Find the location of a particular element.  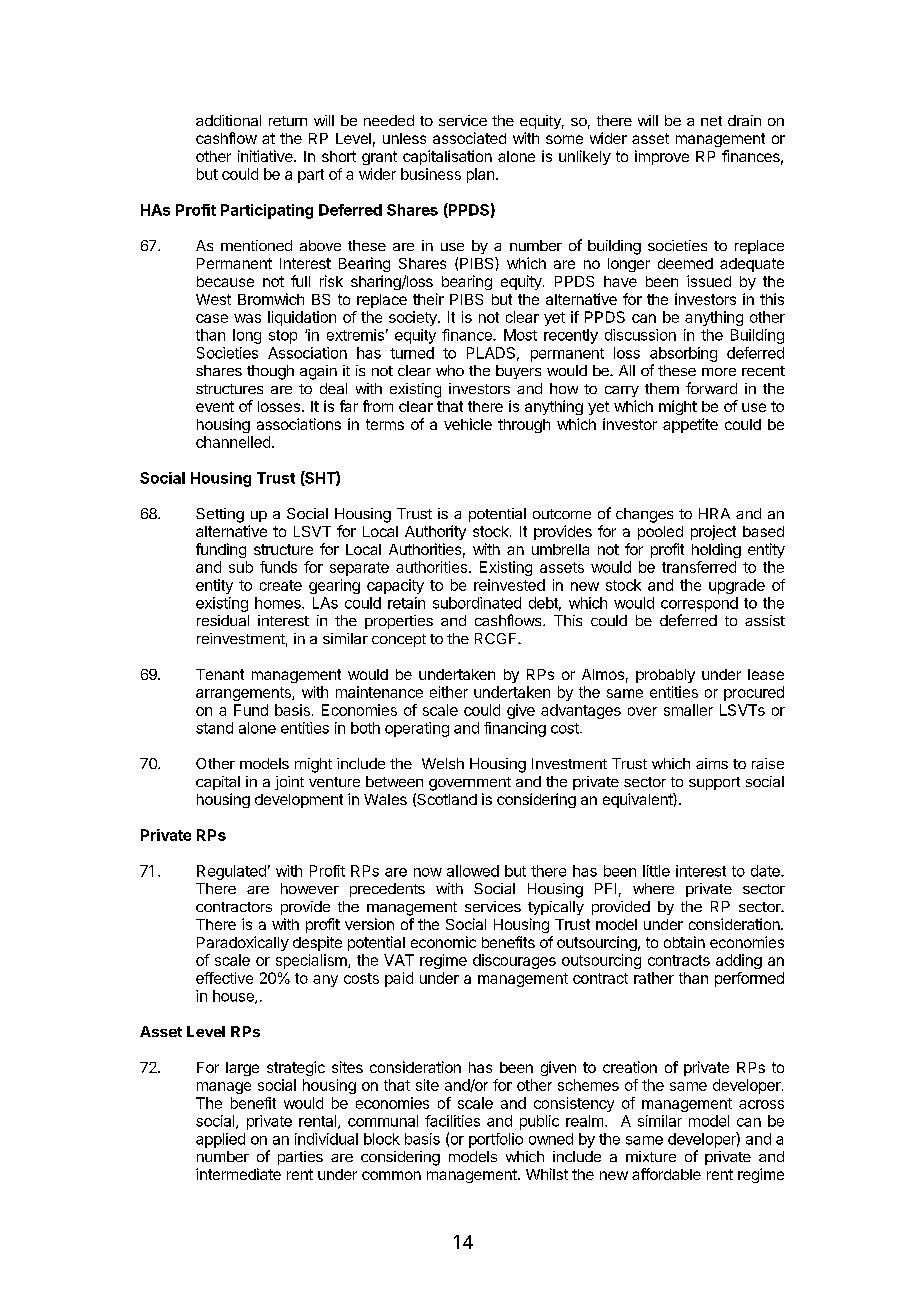

development is located at coordinates (299, 801).
